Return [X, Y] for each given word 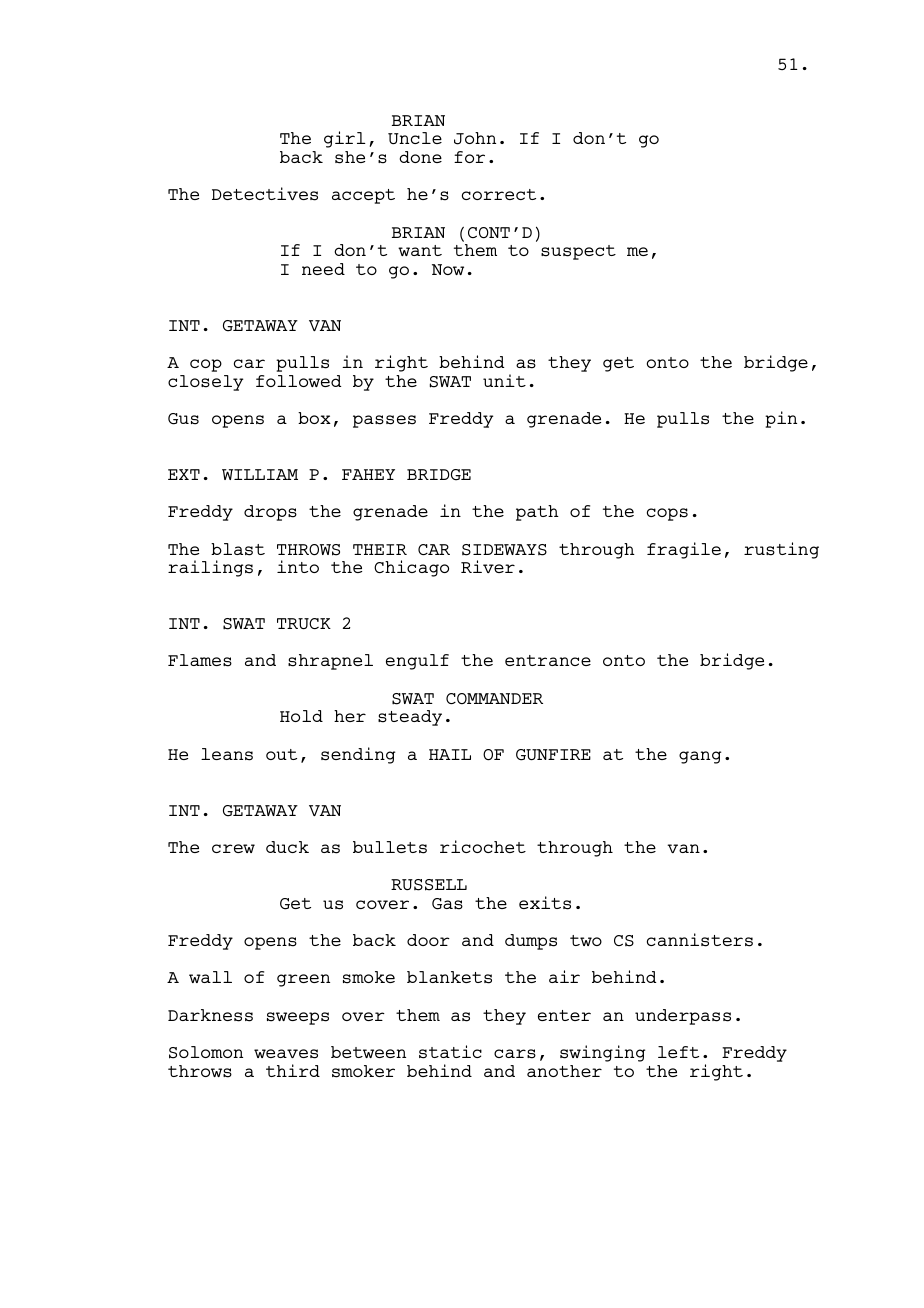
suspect [578, 252]
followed [298, 381]
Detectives [265, 194]
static [450, 1052]
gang [700, 757]
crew [233, 848]
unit [504, 380]
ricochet [483, 846]
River [488, 566]
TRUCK [304, 624]
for [469, 157]
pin [781, 419]
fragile [684, 550]
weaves [286, 1054]
